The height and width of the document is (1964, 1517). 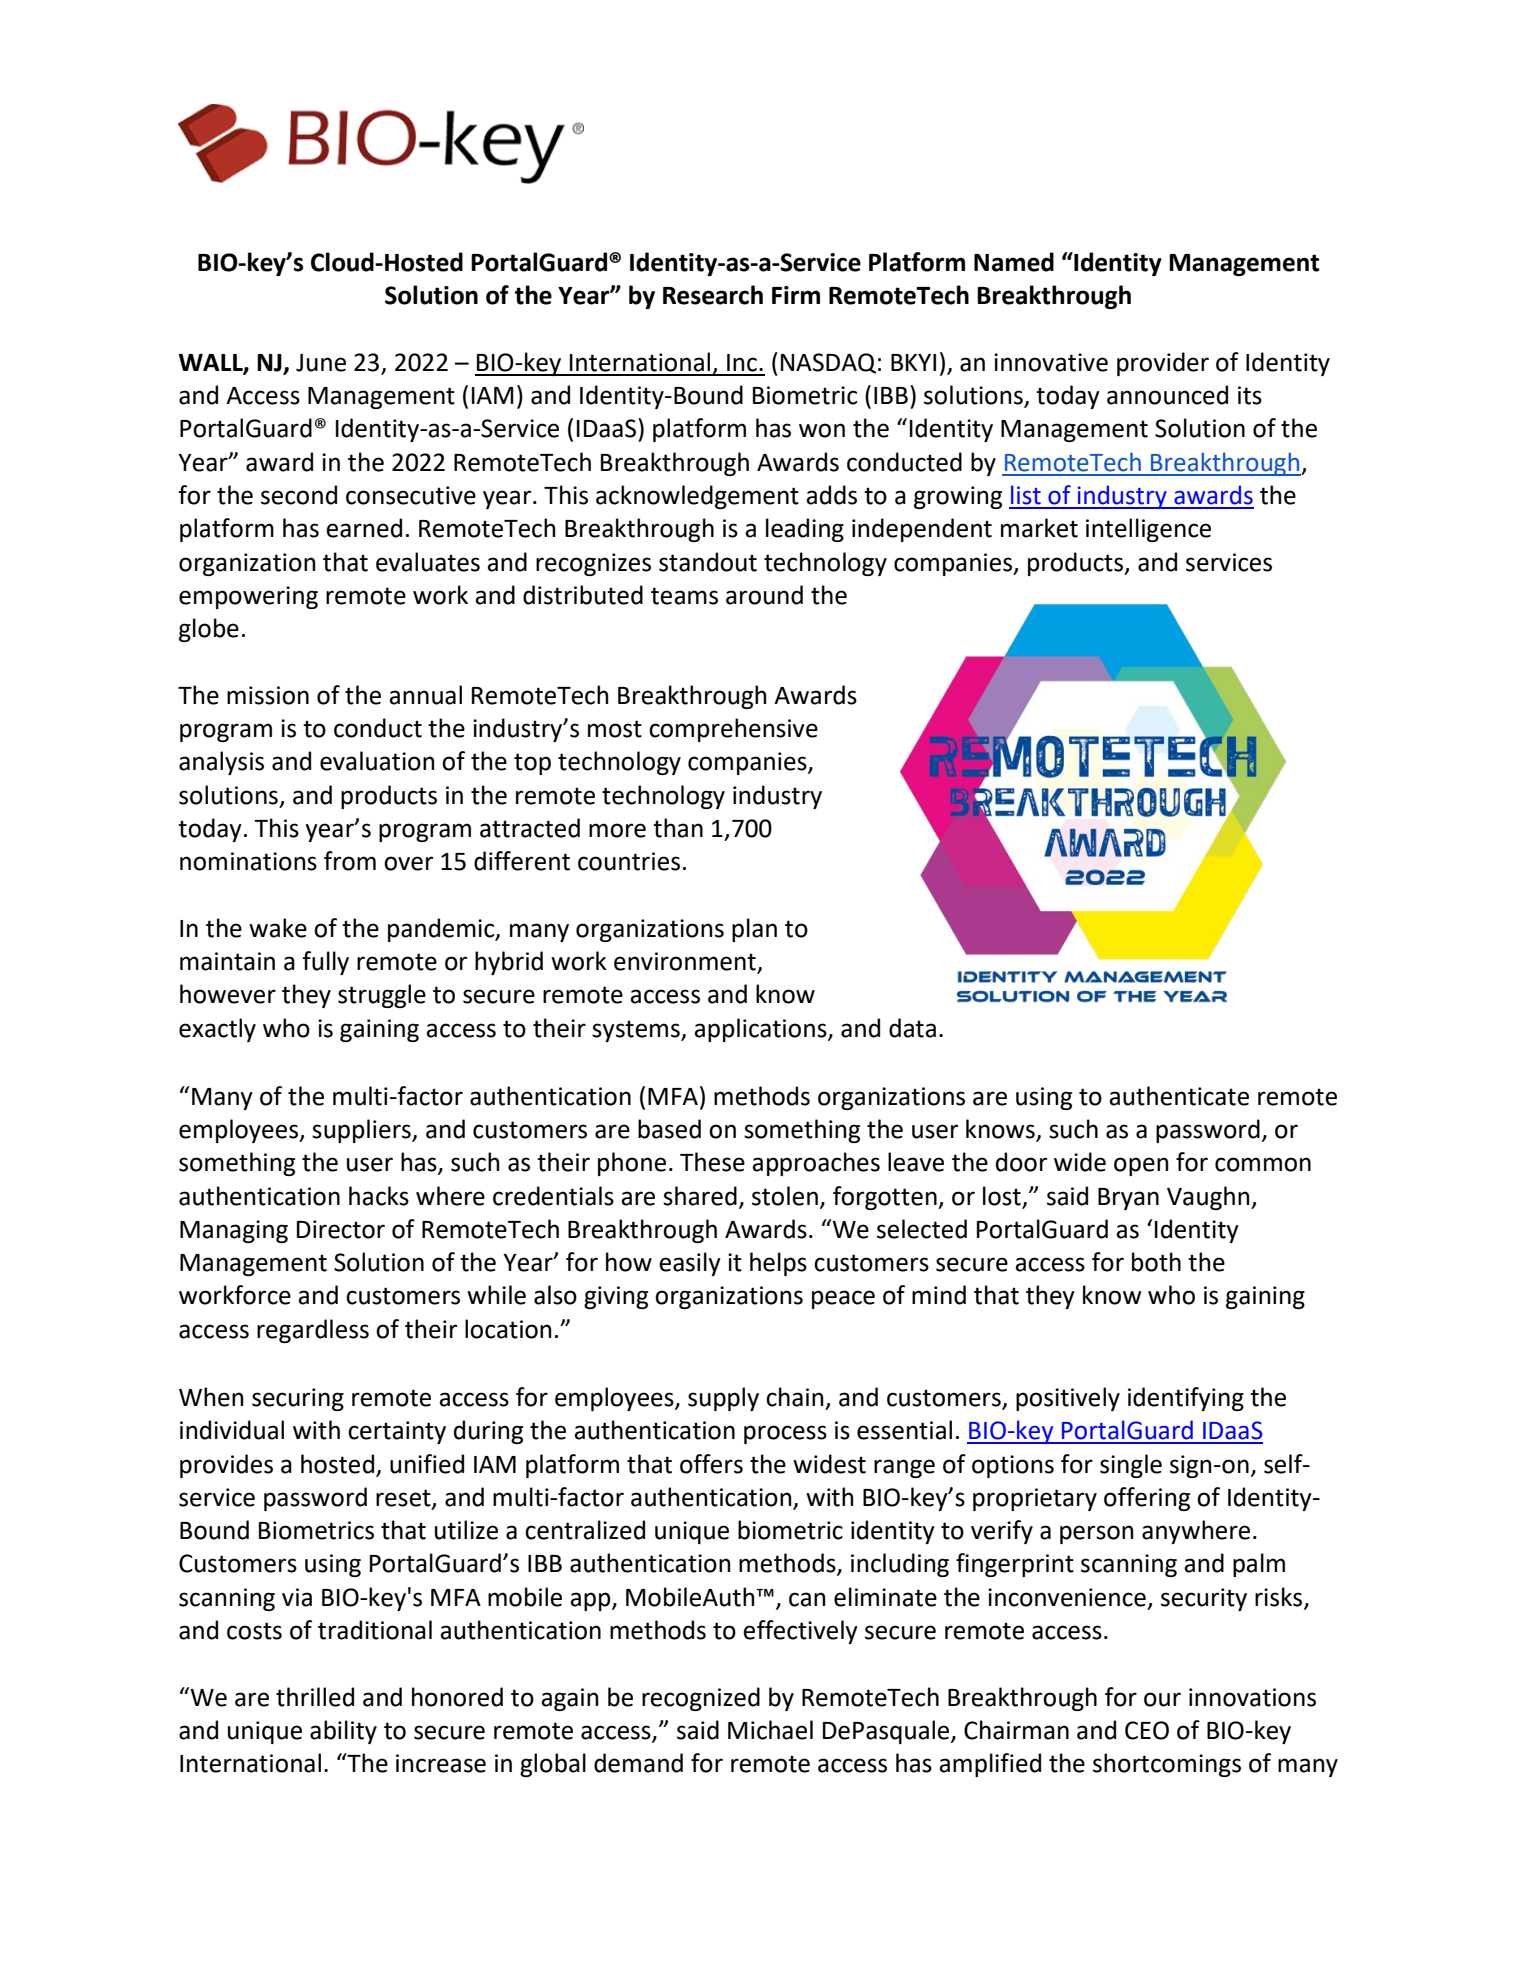 What do you see at coordinates (1163, 364) in the document?
I see `provider` at bounding box center [1163, 364].
